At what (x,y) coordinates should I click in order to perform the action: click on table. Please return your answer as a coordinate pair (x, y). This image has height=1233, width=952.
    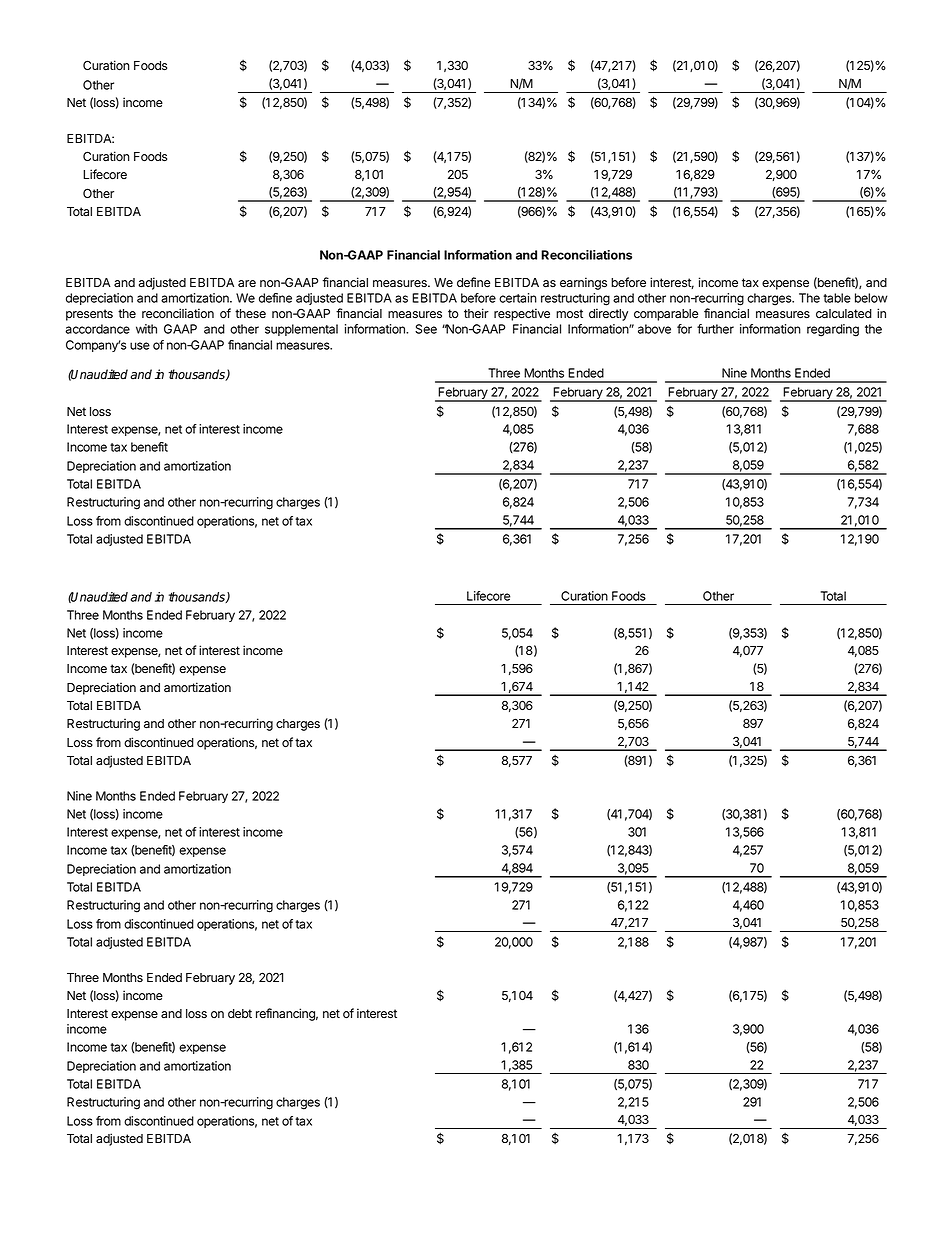
    Looking at the image, I should click on (837, 298).
